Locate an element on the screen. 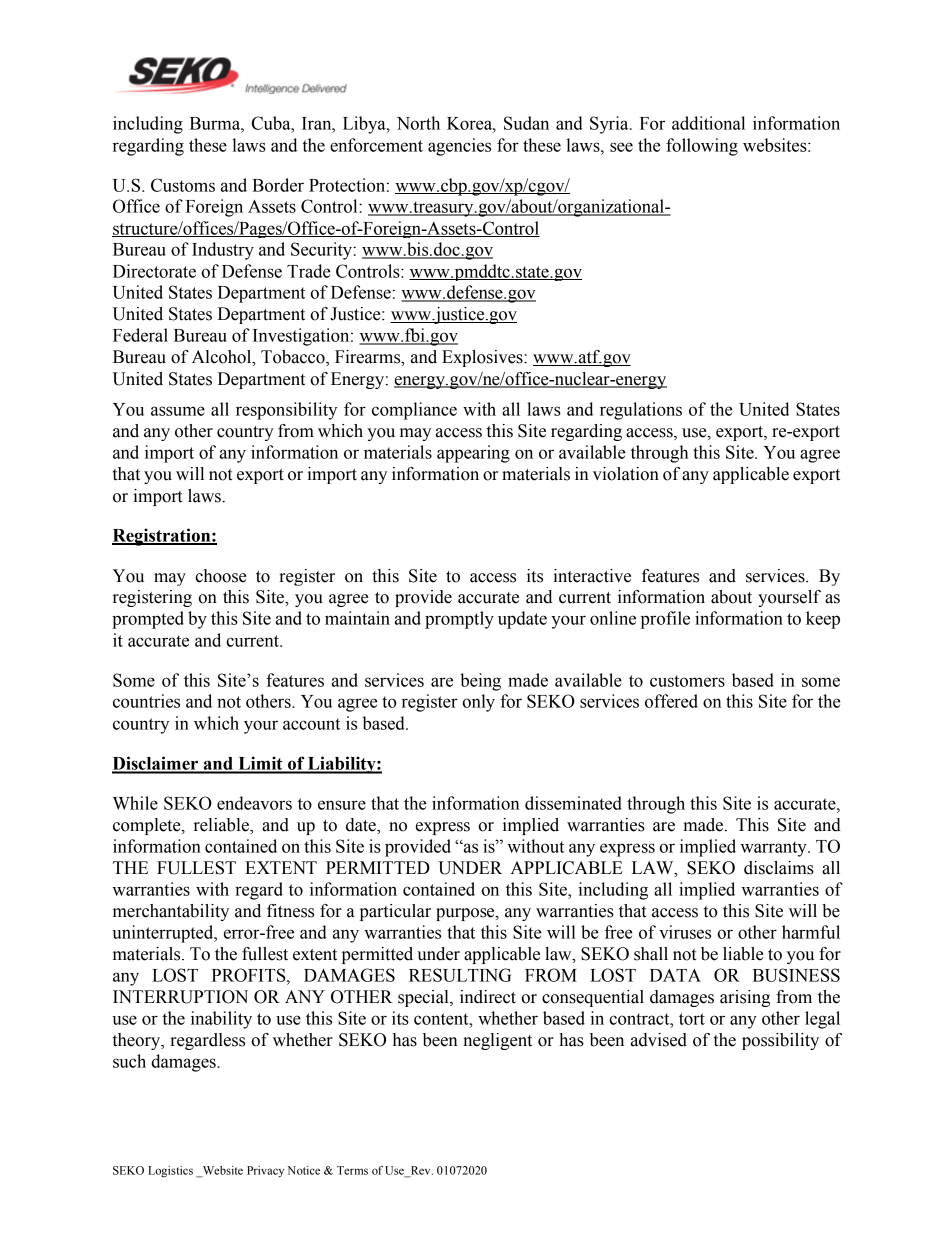  warranty is located at coordinates (774, 849).
